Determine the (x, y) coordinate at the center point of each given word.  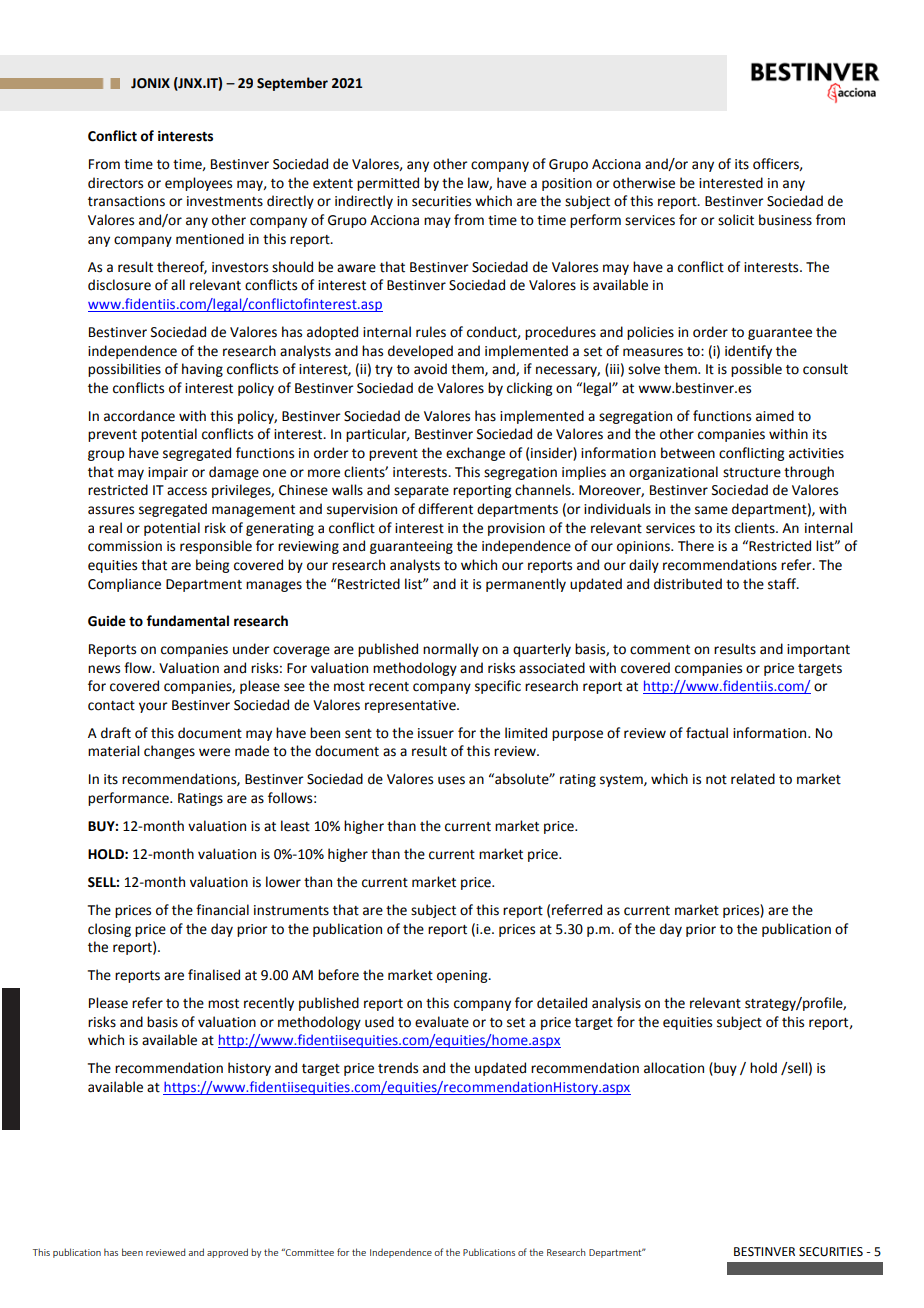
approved (227, 1253)
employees (198, 184)
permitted (388, 184)
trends (398, 1068)
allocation (674, 1068)
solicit (736, 220)
